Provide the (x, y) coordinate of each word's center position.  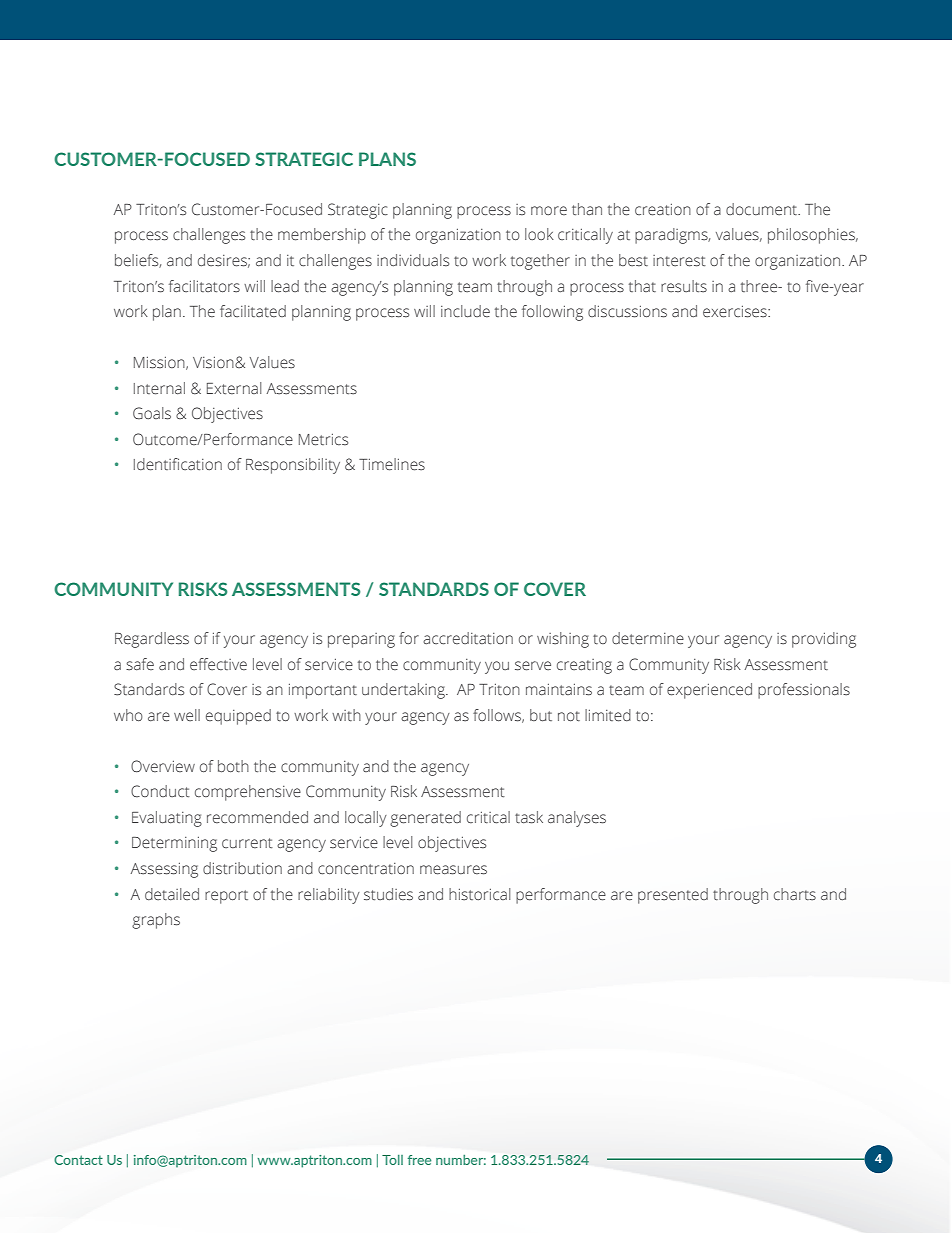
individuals (413, 260)
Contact (78, 1160)
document (763, 209)
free (419, 1160)
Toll (392, 1160)
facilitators (204, 286)
